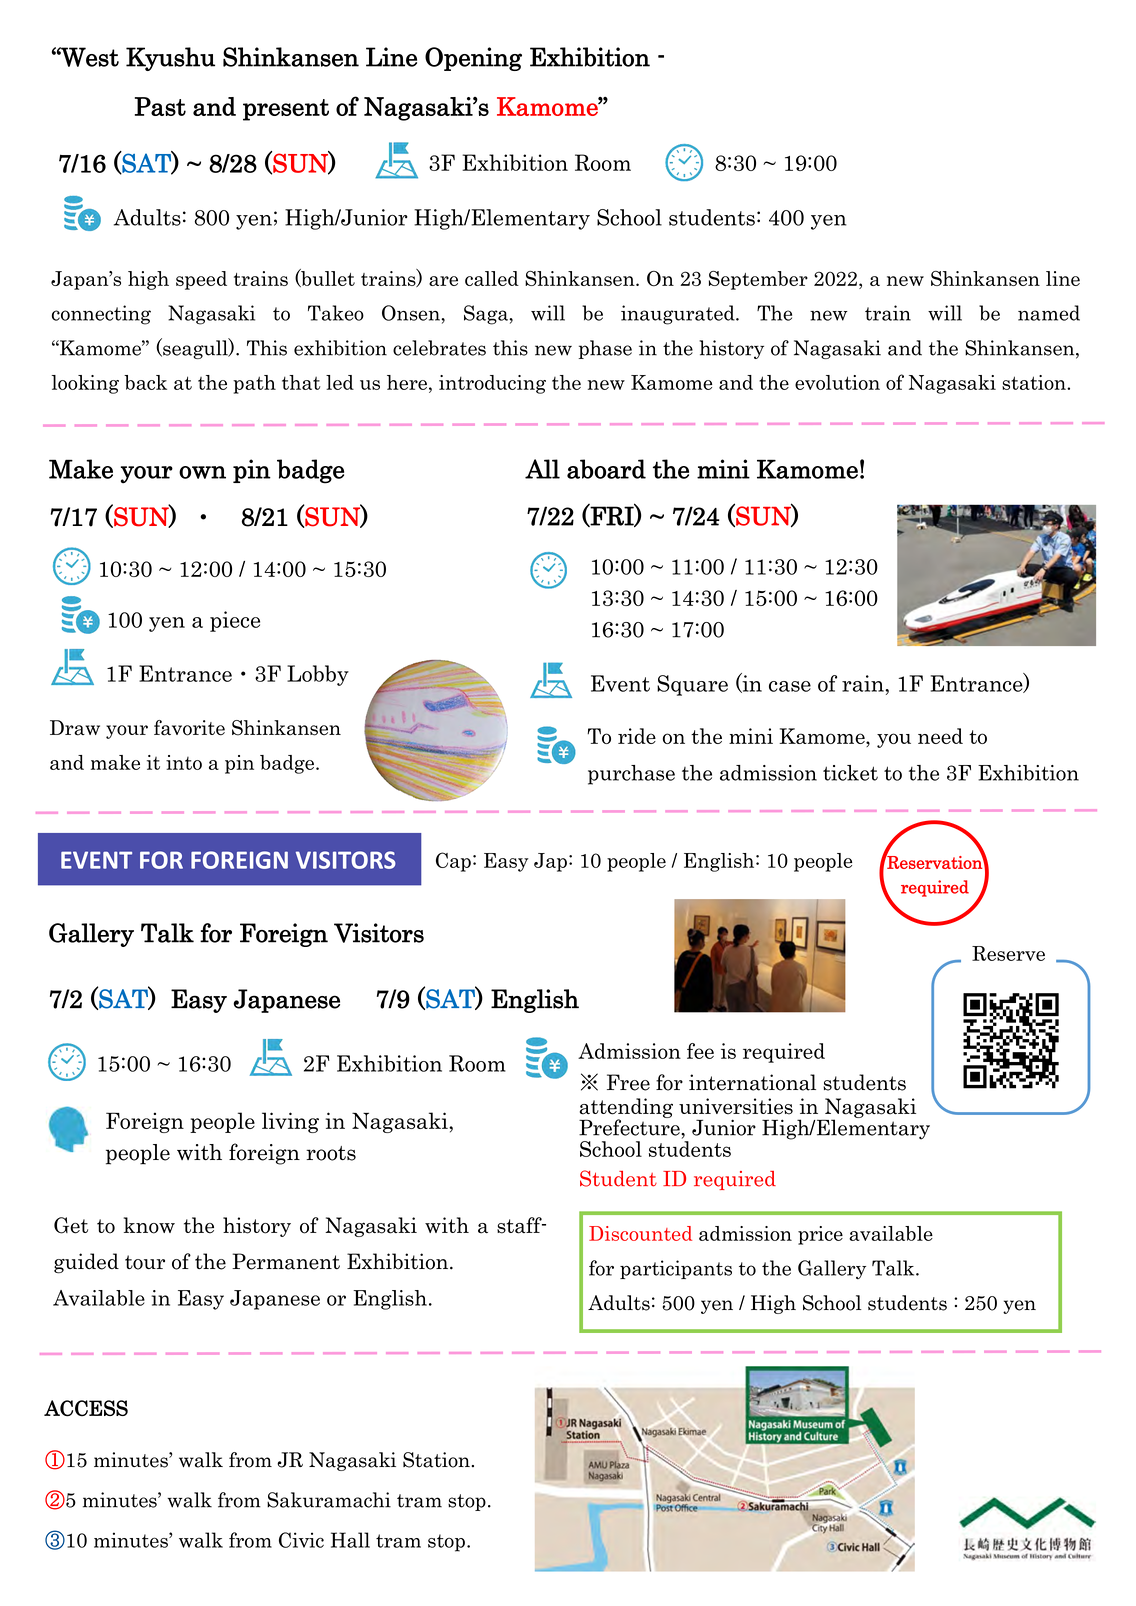 This screenshot has width=1136, height=1606. Describe the element at coordinates (301, 1540) in the screenshot. I see `Civic` at that location.
